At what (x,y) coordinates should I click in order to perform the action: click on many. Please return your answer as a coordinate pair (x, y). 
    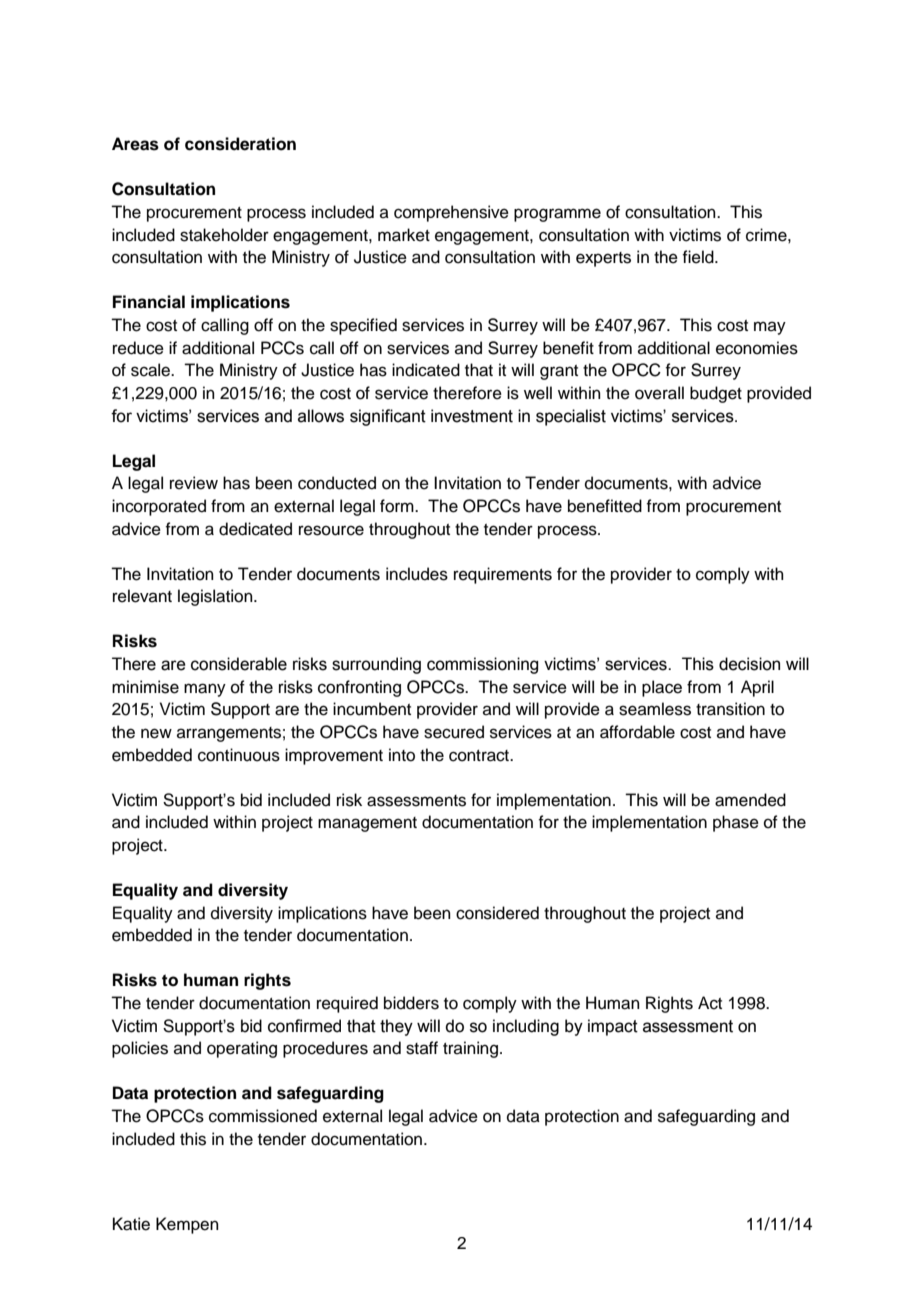
    Looking at the image, I should click on (205, 690).
